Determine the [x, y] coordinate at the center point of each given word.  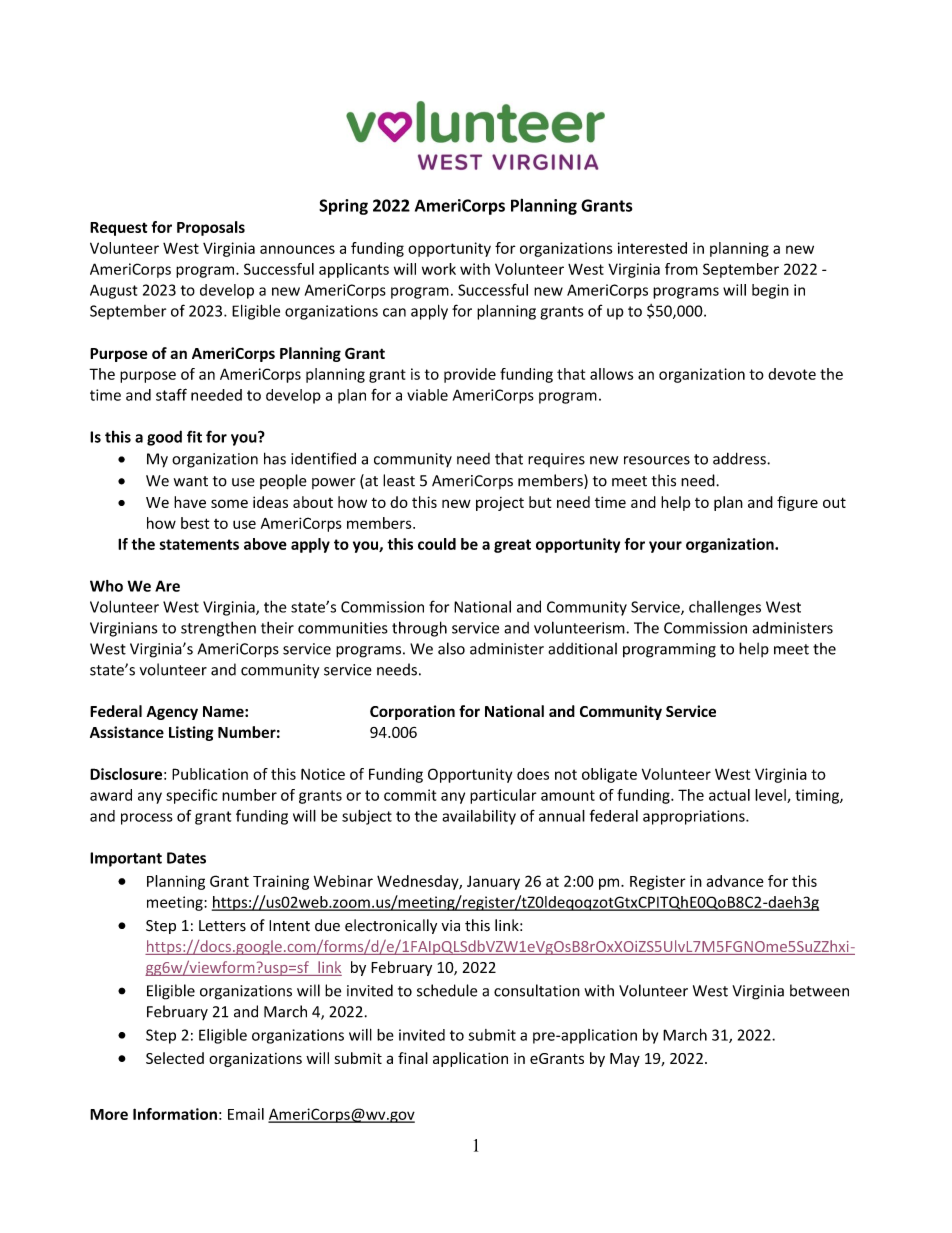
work [439, 269]
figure [797, 503]
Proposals [211, 228]
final [413, 1058]
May [625, 1060]
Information [175, 1114]
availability [479, 817]
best [195, 523]
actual [729, 795]
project [500, 504]
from [681, 269]
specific [191, 796]
